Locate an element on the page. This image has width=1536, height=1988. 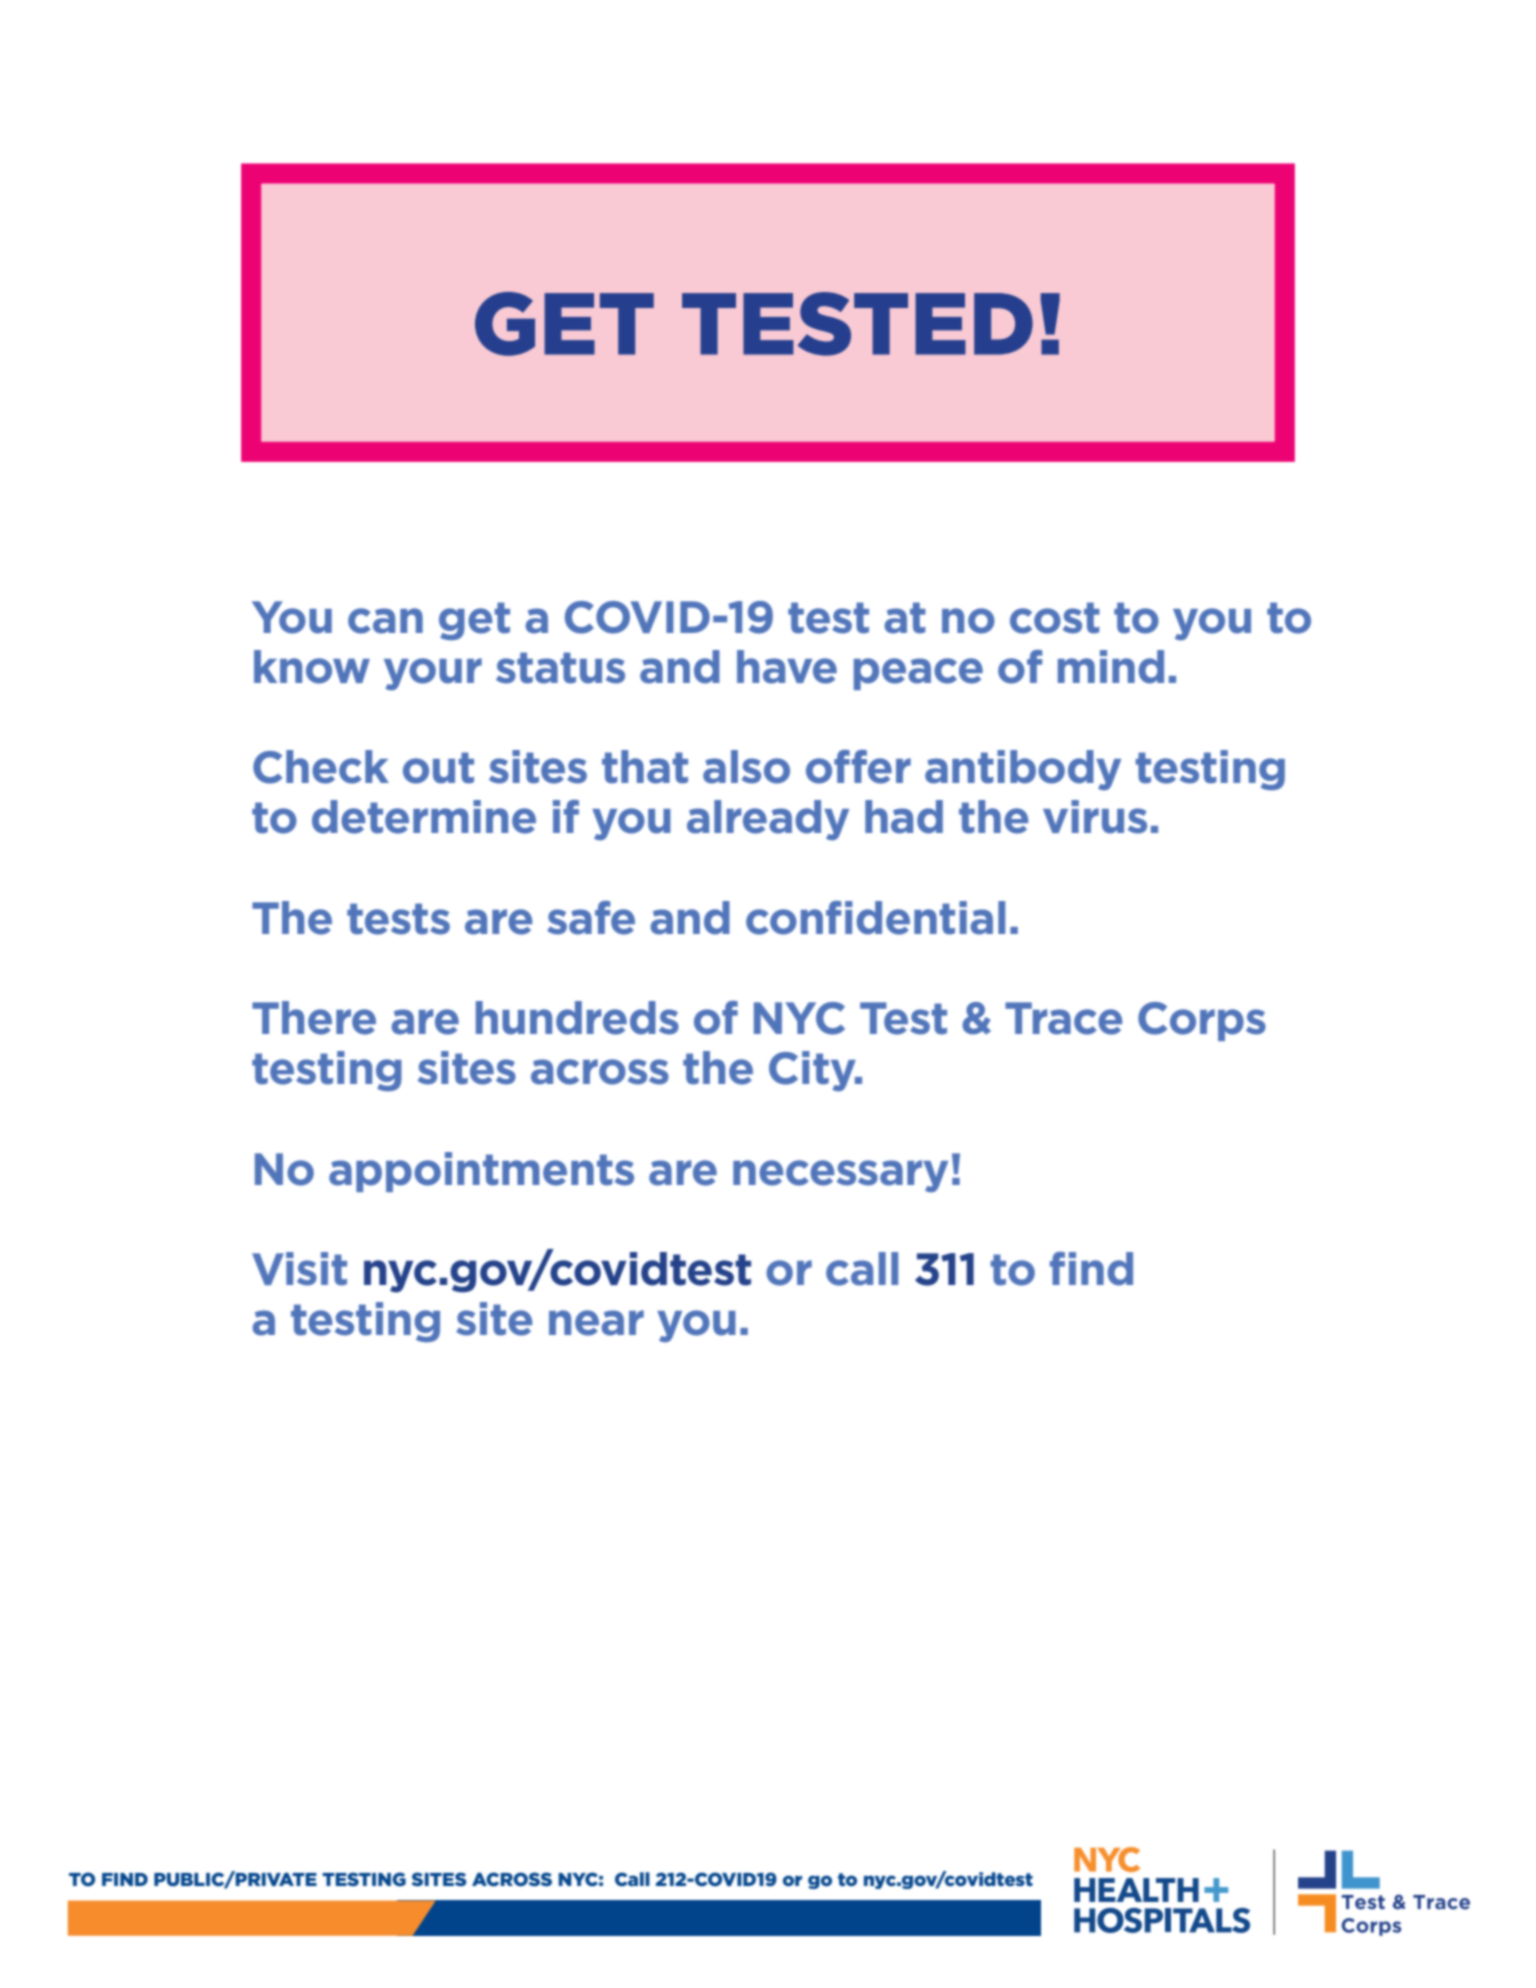
cost is located at coordinates (1055, 618).
